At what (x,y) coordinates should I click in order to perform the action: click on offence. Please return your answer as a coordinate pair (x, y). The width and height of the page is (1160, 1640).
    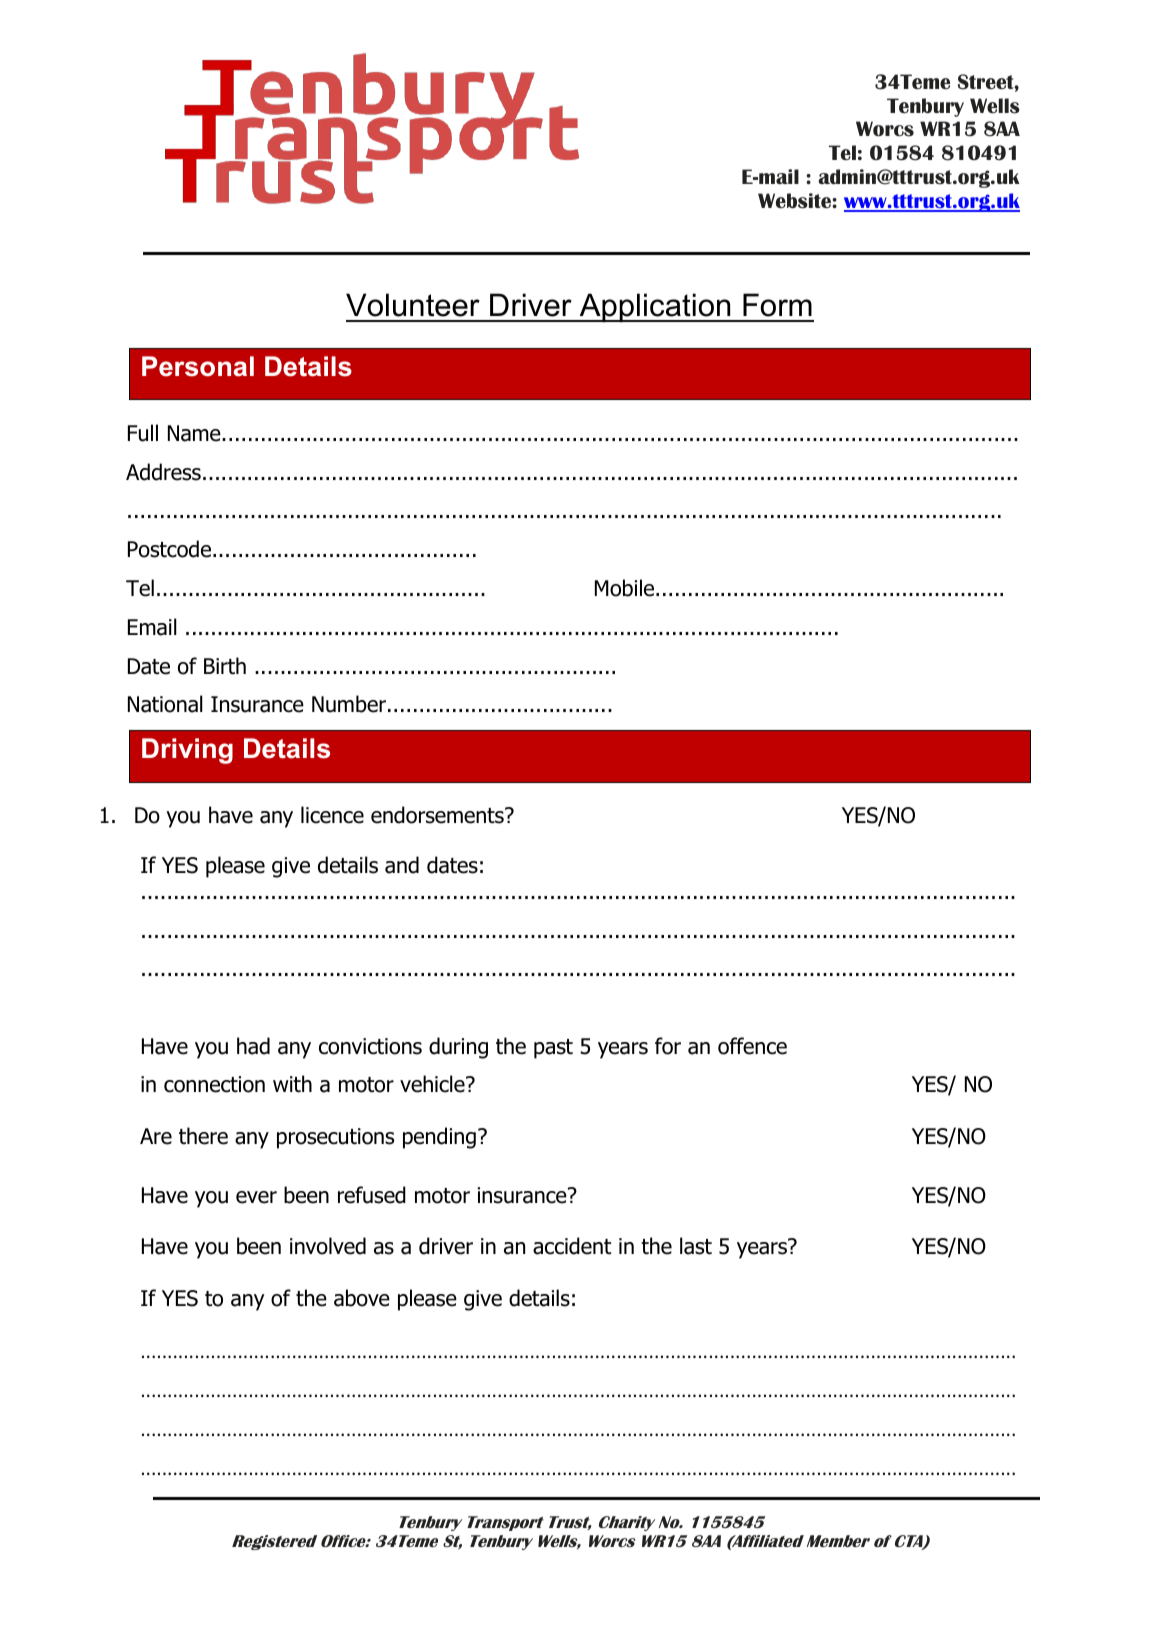
    Looking at the image, I should click on (752, 1046).
